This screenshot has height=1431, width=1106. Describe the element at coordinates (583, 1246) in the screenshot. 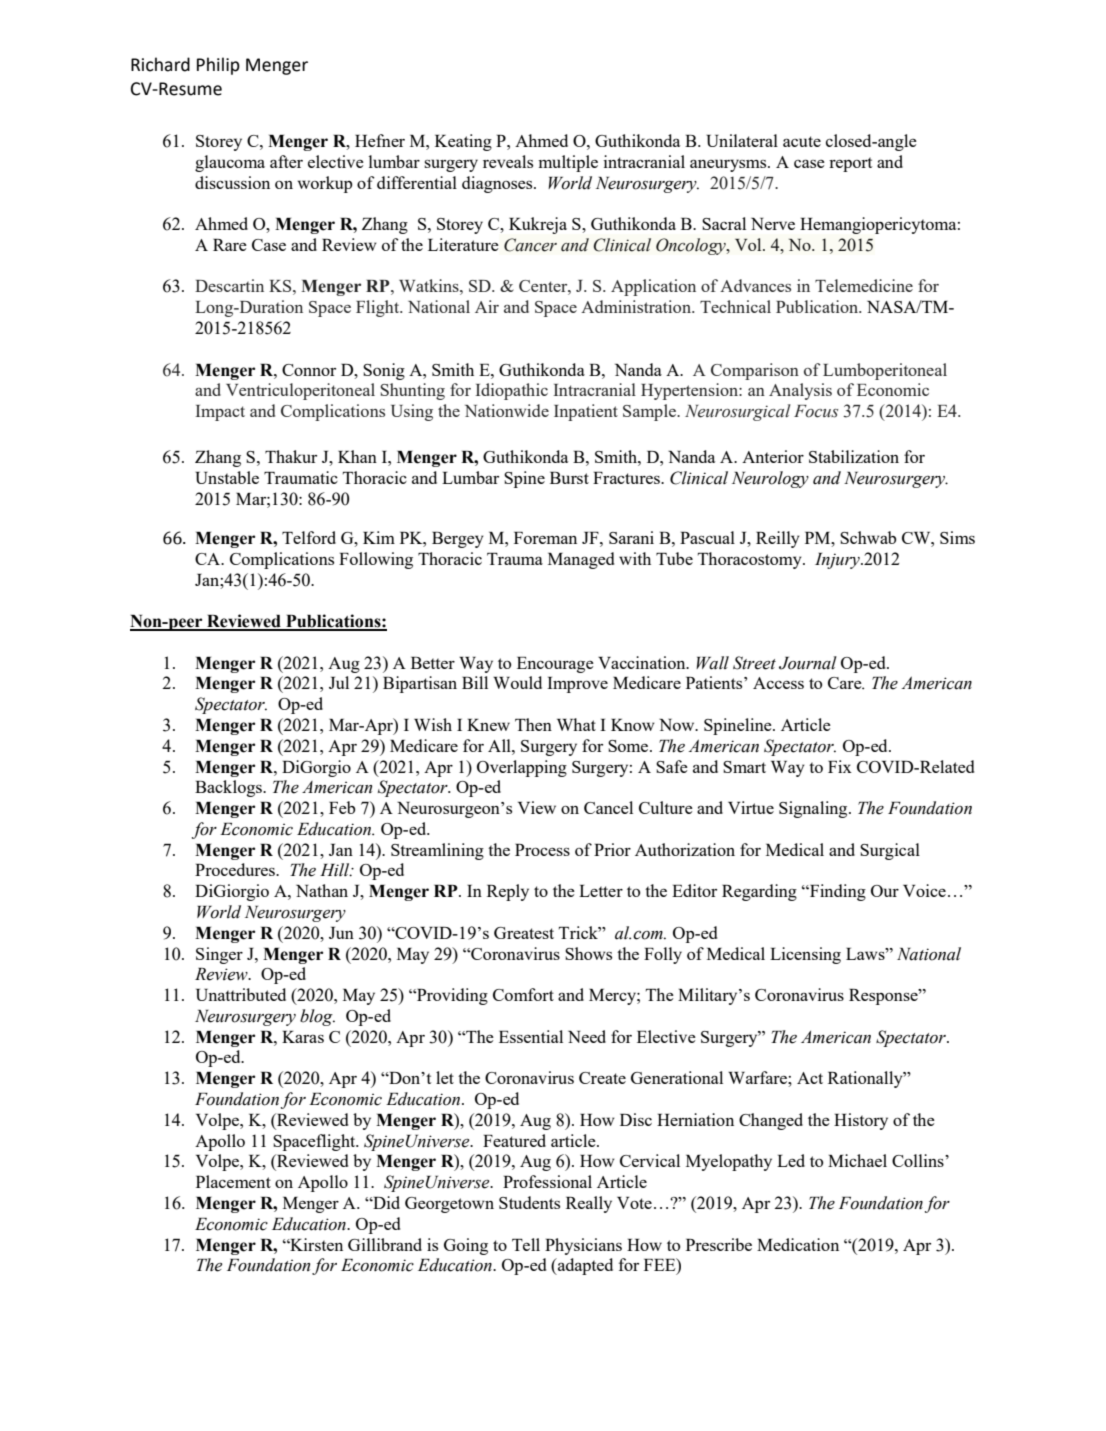

I see `Physicians` at that location.
